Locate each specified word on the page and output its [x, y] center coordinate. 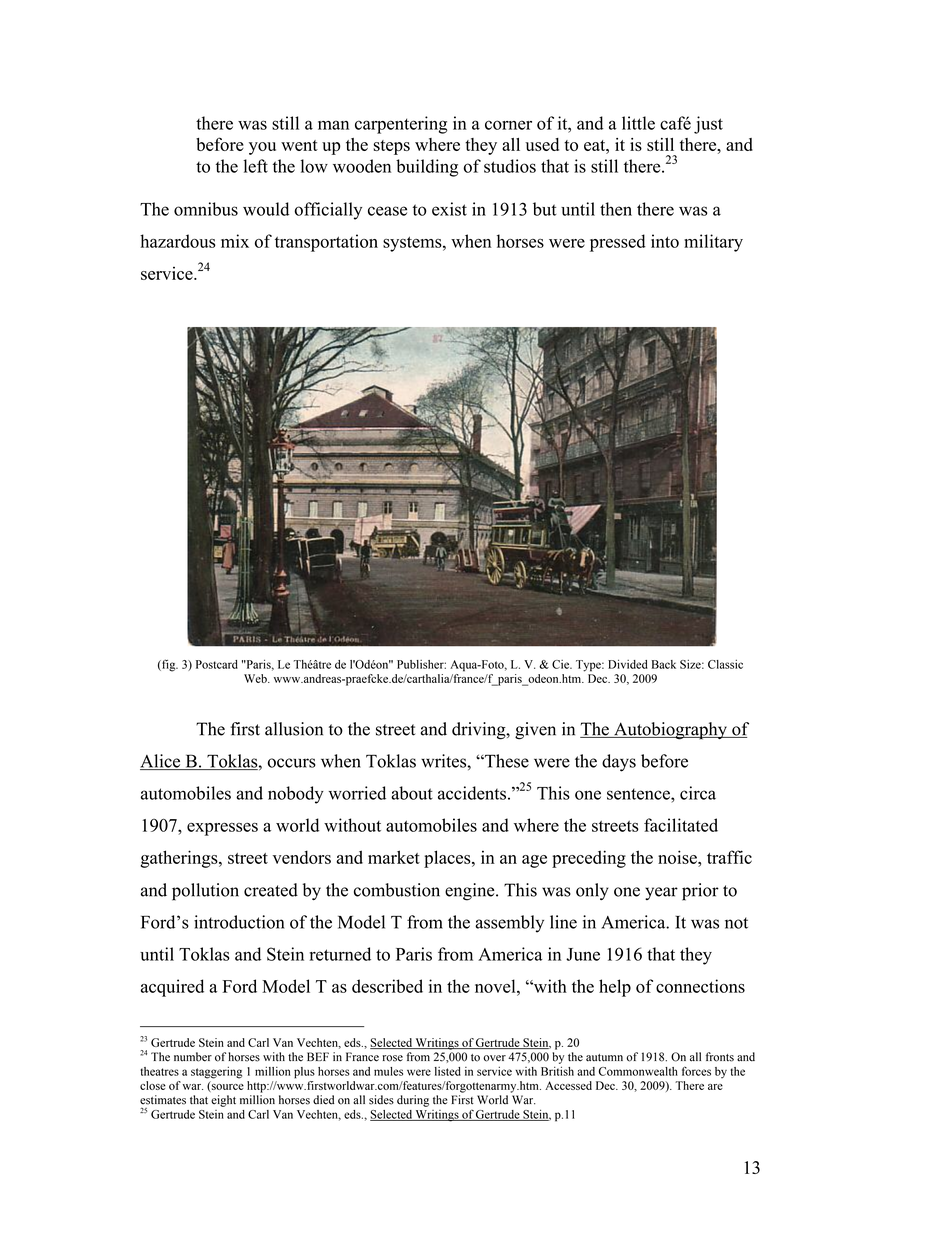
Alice [161, 762]
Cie [562, 664]
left [255, 166]
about [412, 793]
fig [169, 665]
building [427, 168]
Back [664, 664]
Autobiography [670, 731]
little [638, 123]
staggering [216, 1073]
